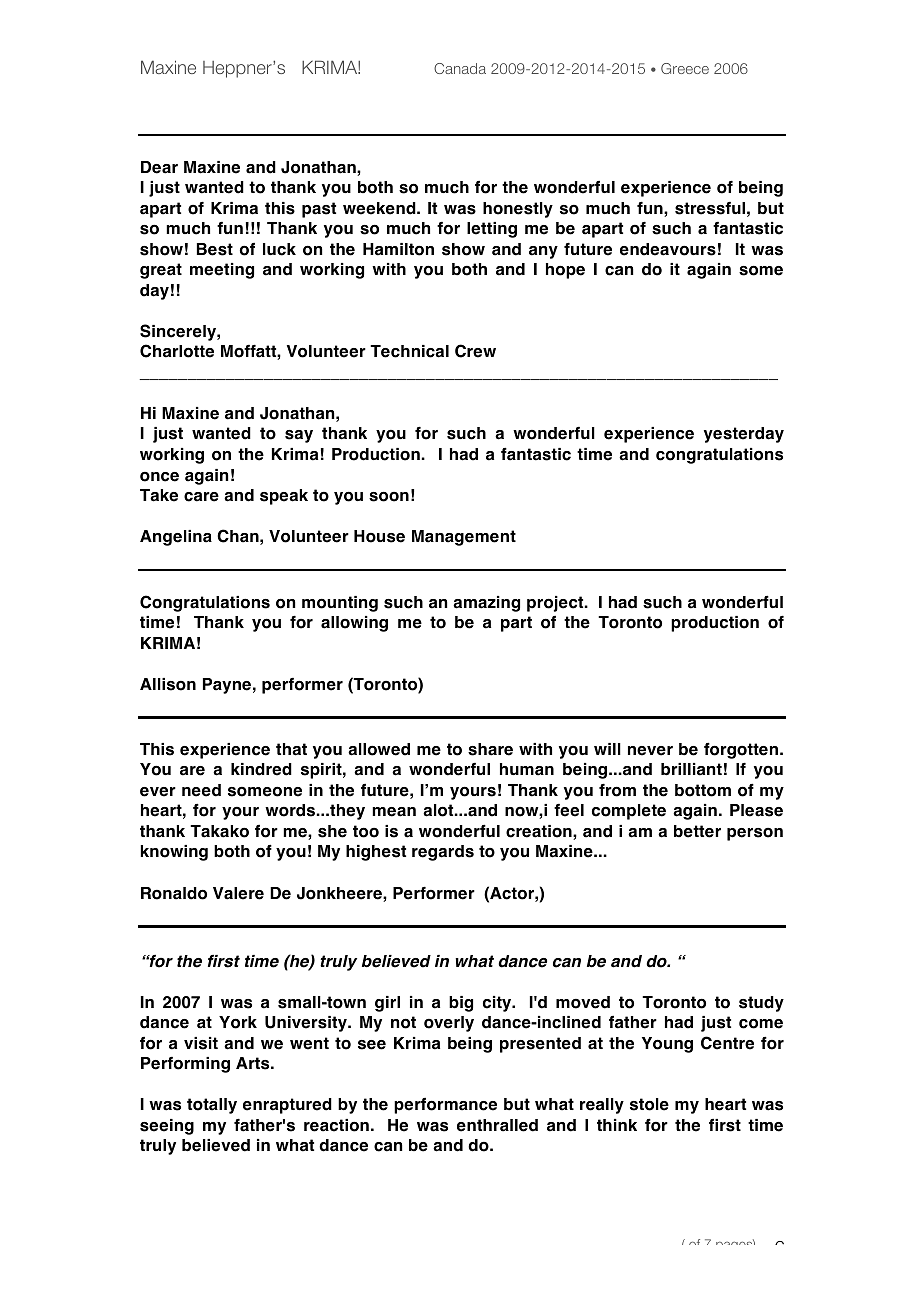 The image size is (924, 1308). Describe the element at coordinates (685, 68) in the image. I see `Greece` at that location.
